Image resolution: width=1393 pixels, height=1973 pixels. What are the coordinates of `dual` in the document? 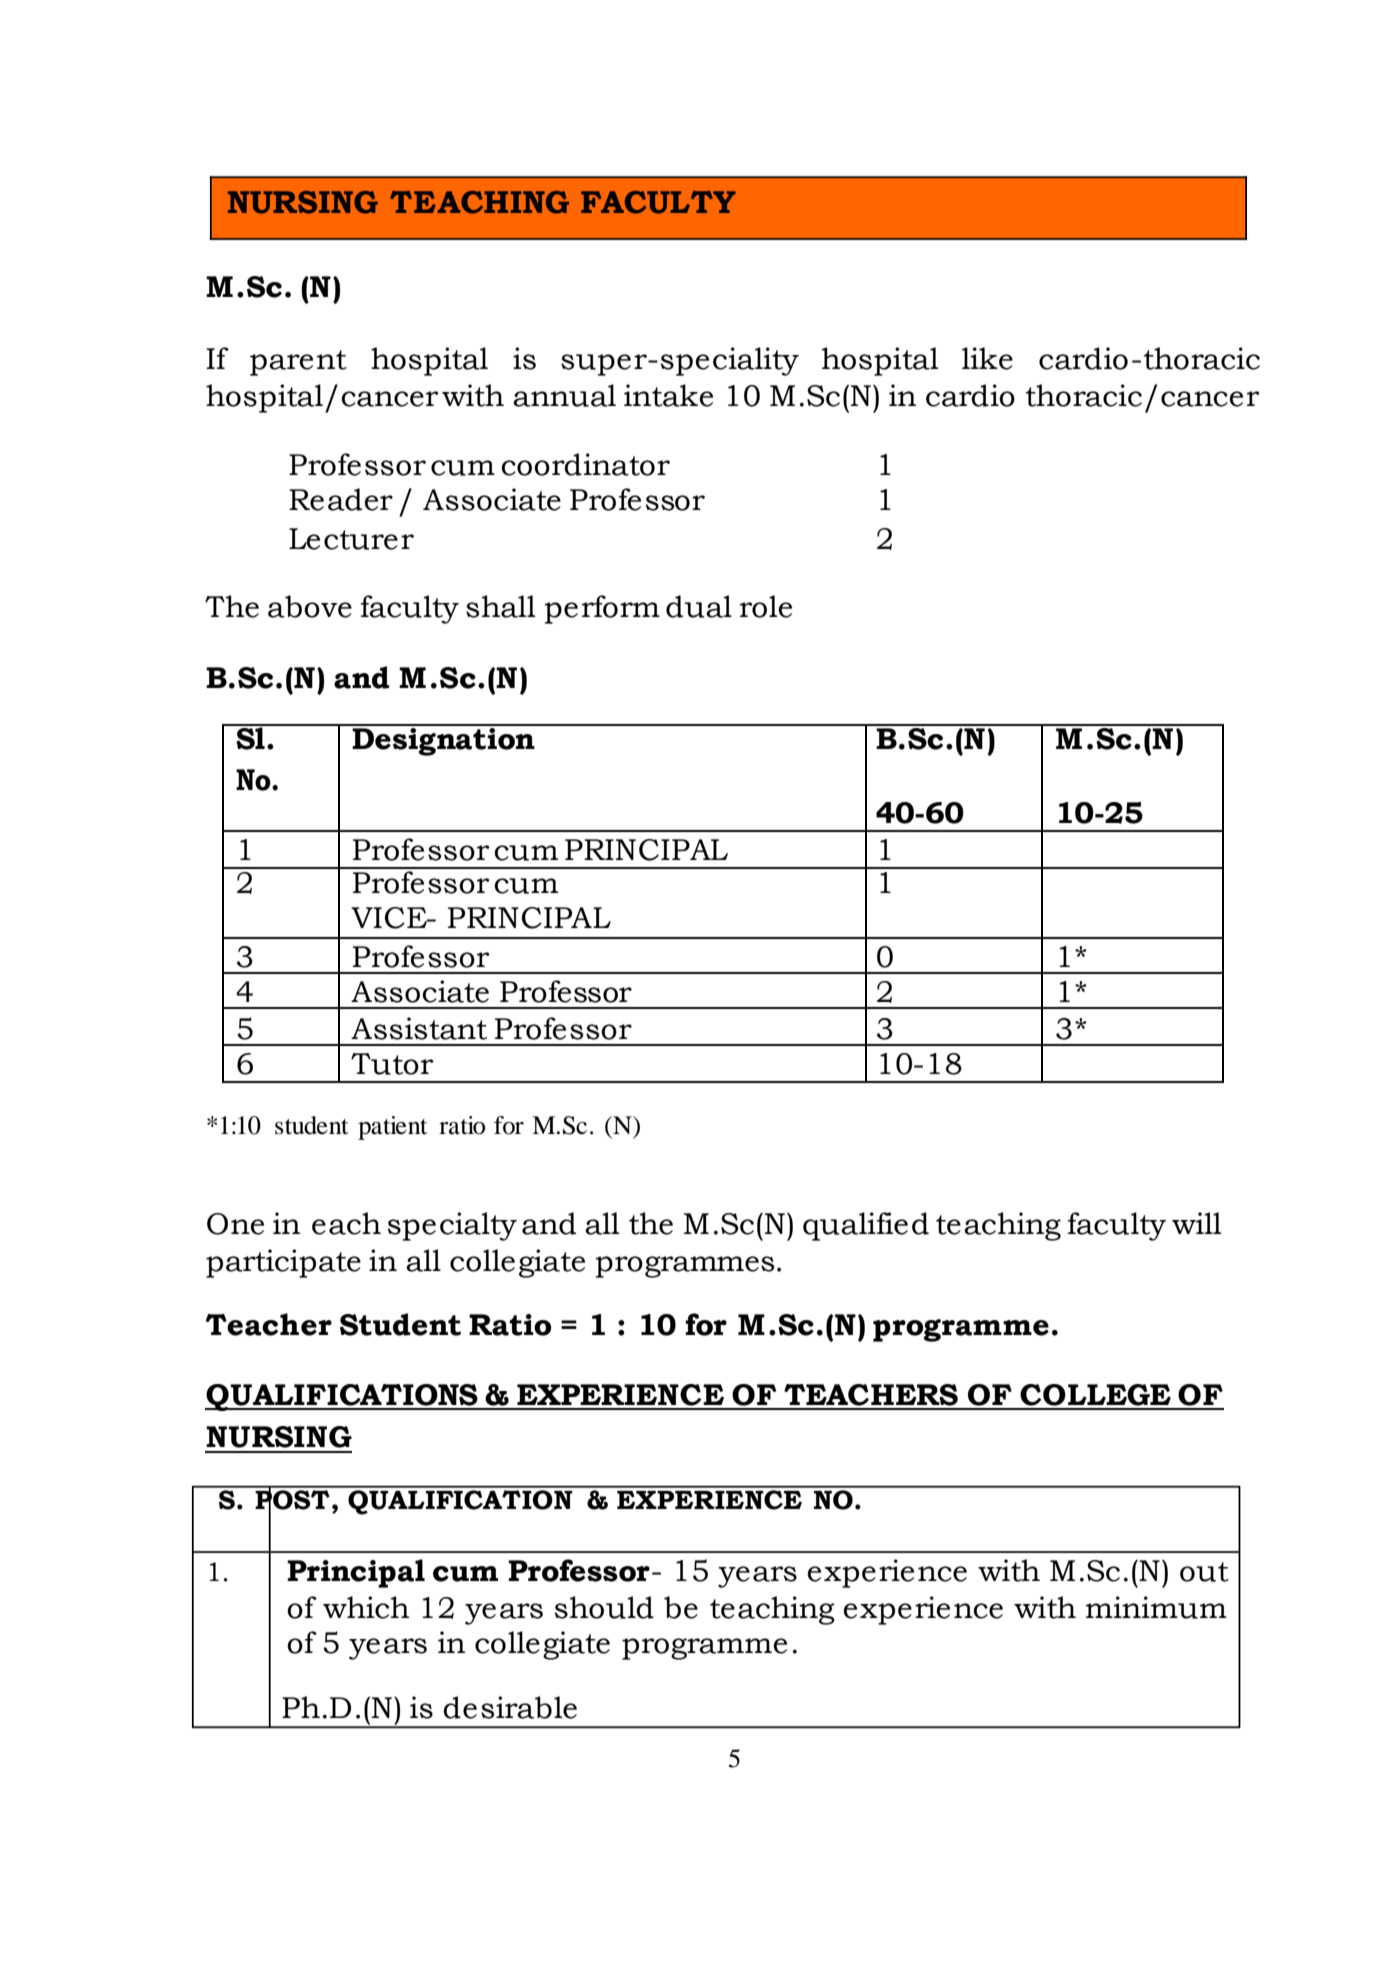 It's located at (699, 606).
